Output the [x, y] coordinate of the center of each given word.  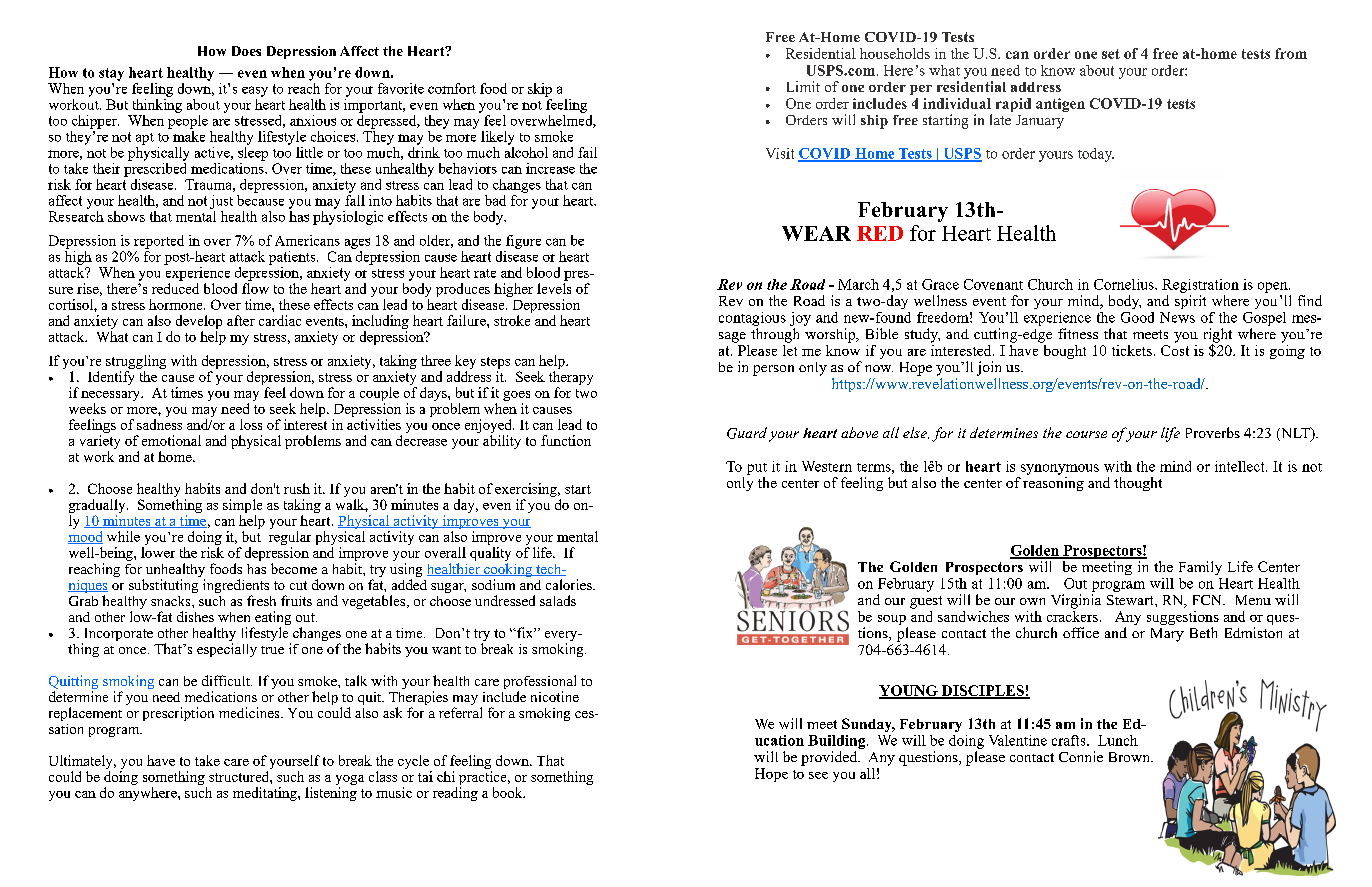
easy [255, 91]
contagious [752, 319]
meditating [266, 794]
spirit [1190, 300]
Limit [803, 86]
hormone [177, 304]
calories [570, 584]
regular [290, 539]
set [1111, 54]
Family [1200, 568]
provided [830, 758]
